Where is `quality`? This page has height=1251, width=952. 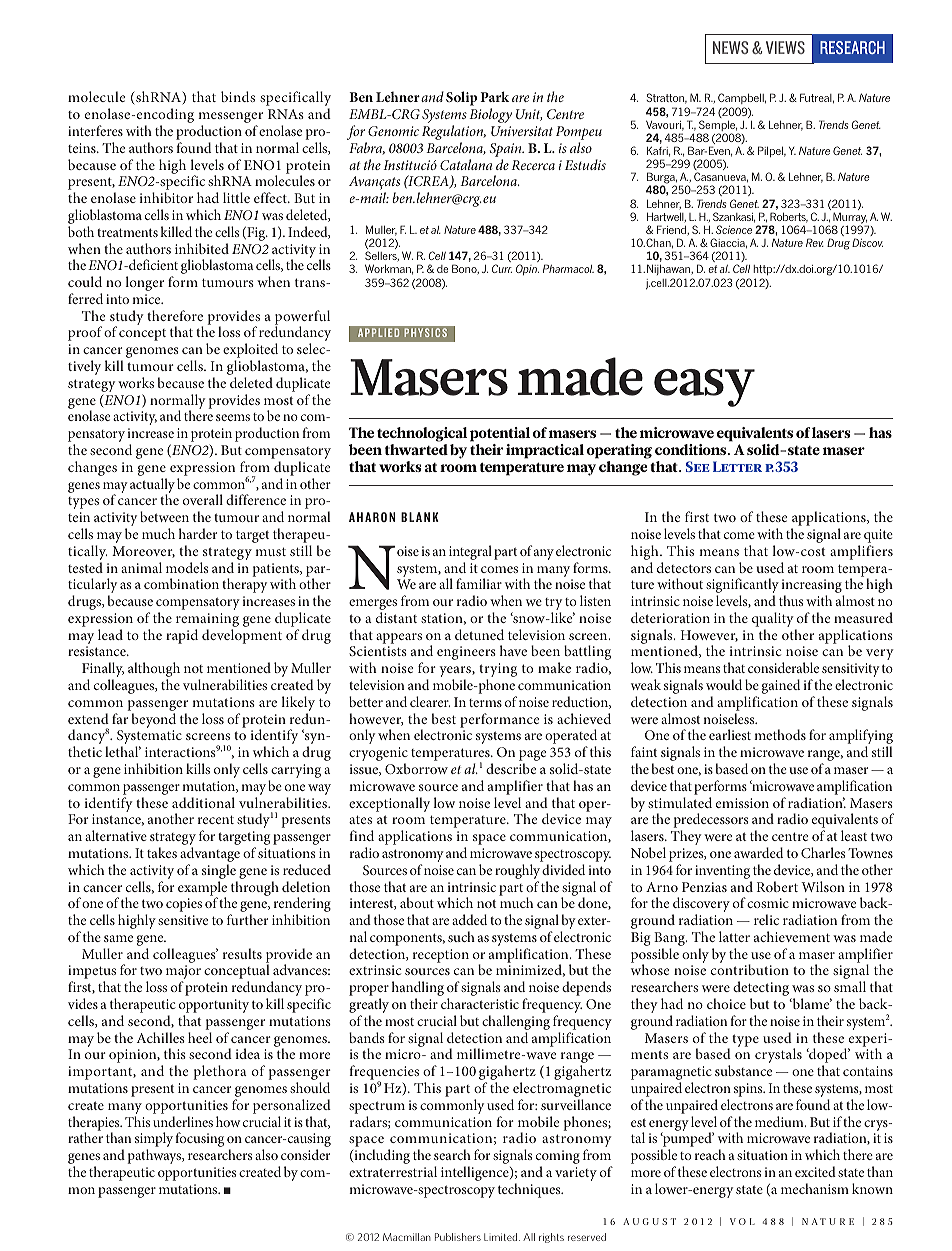 quality is located at coordinates (774, 621).
